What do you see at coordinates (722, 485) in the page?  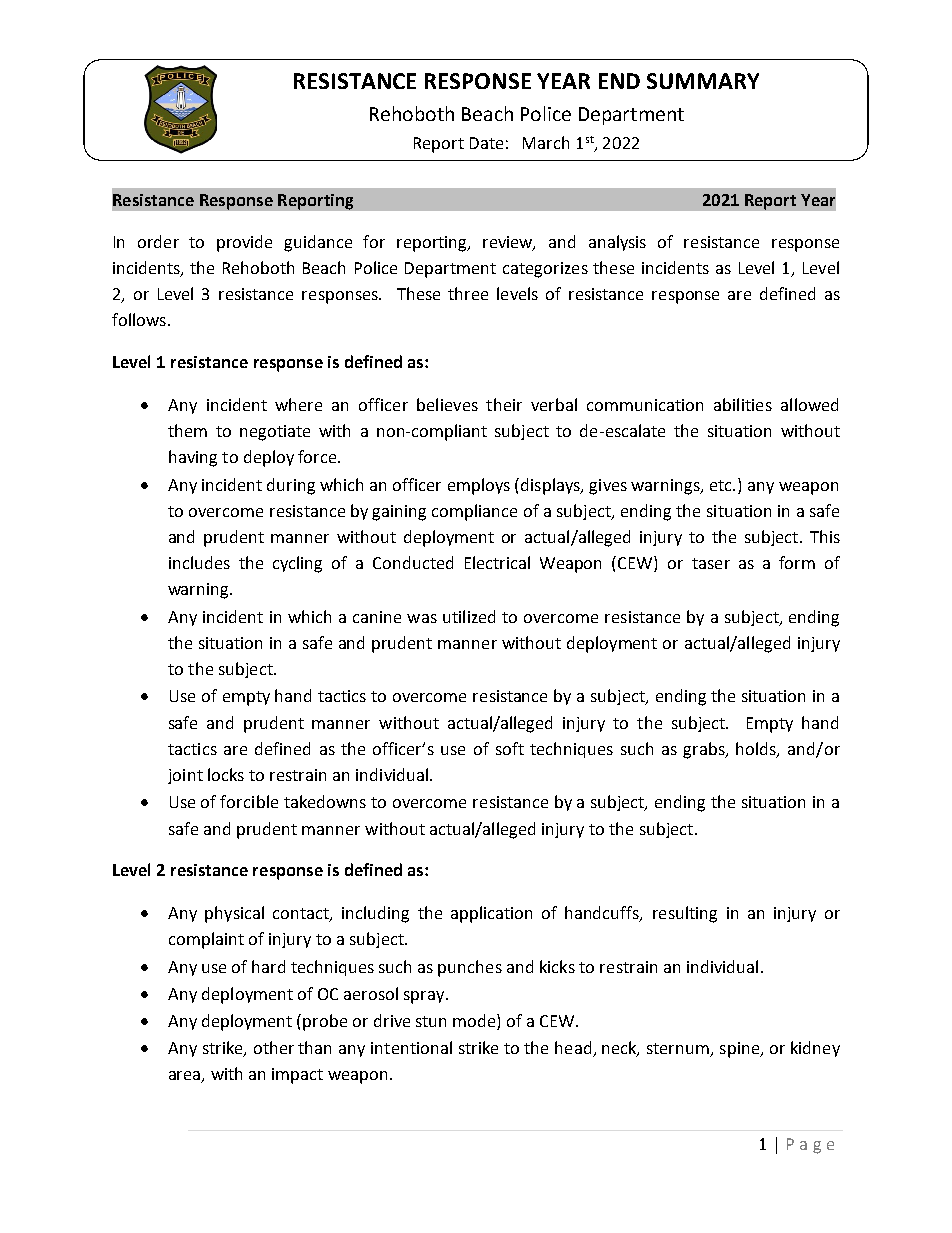 I see `etc` at bounding box center [722, 485].
